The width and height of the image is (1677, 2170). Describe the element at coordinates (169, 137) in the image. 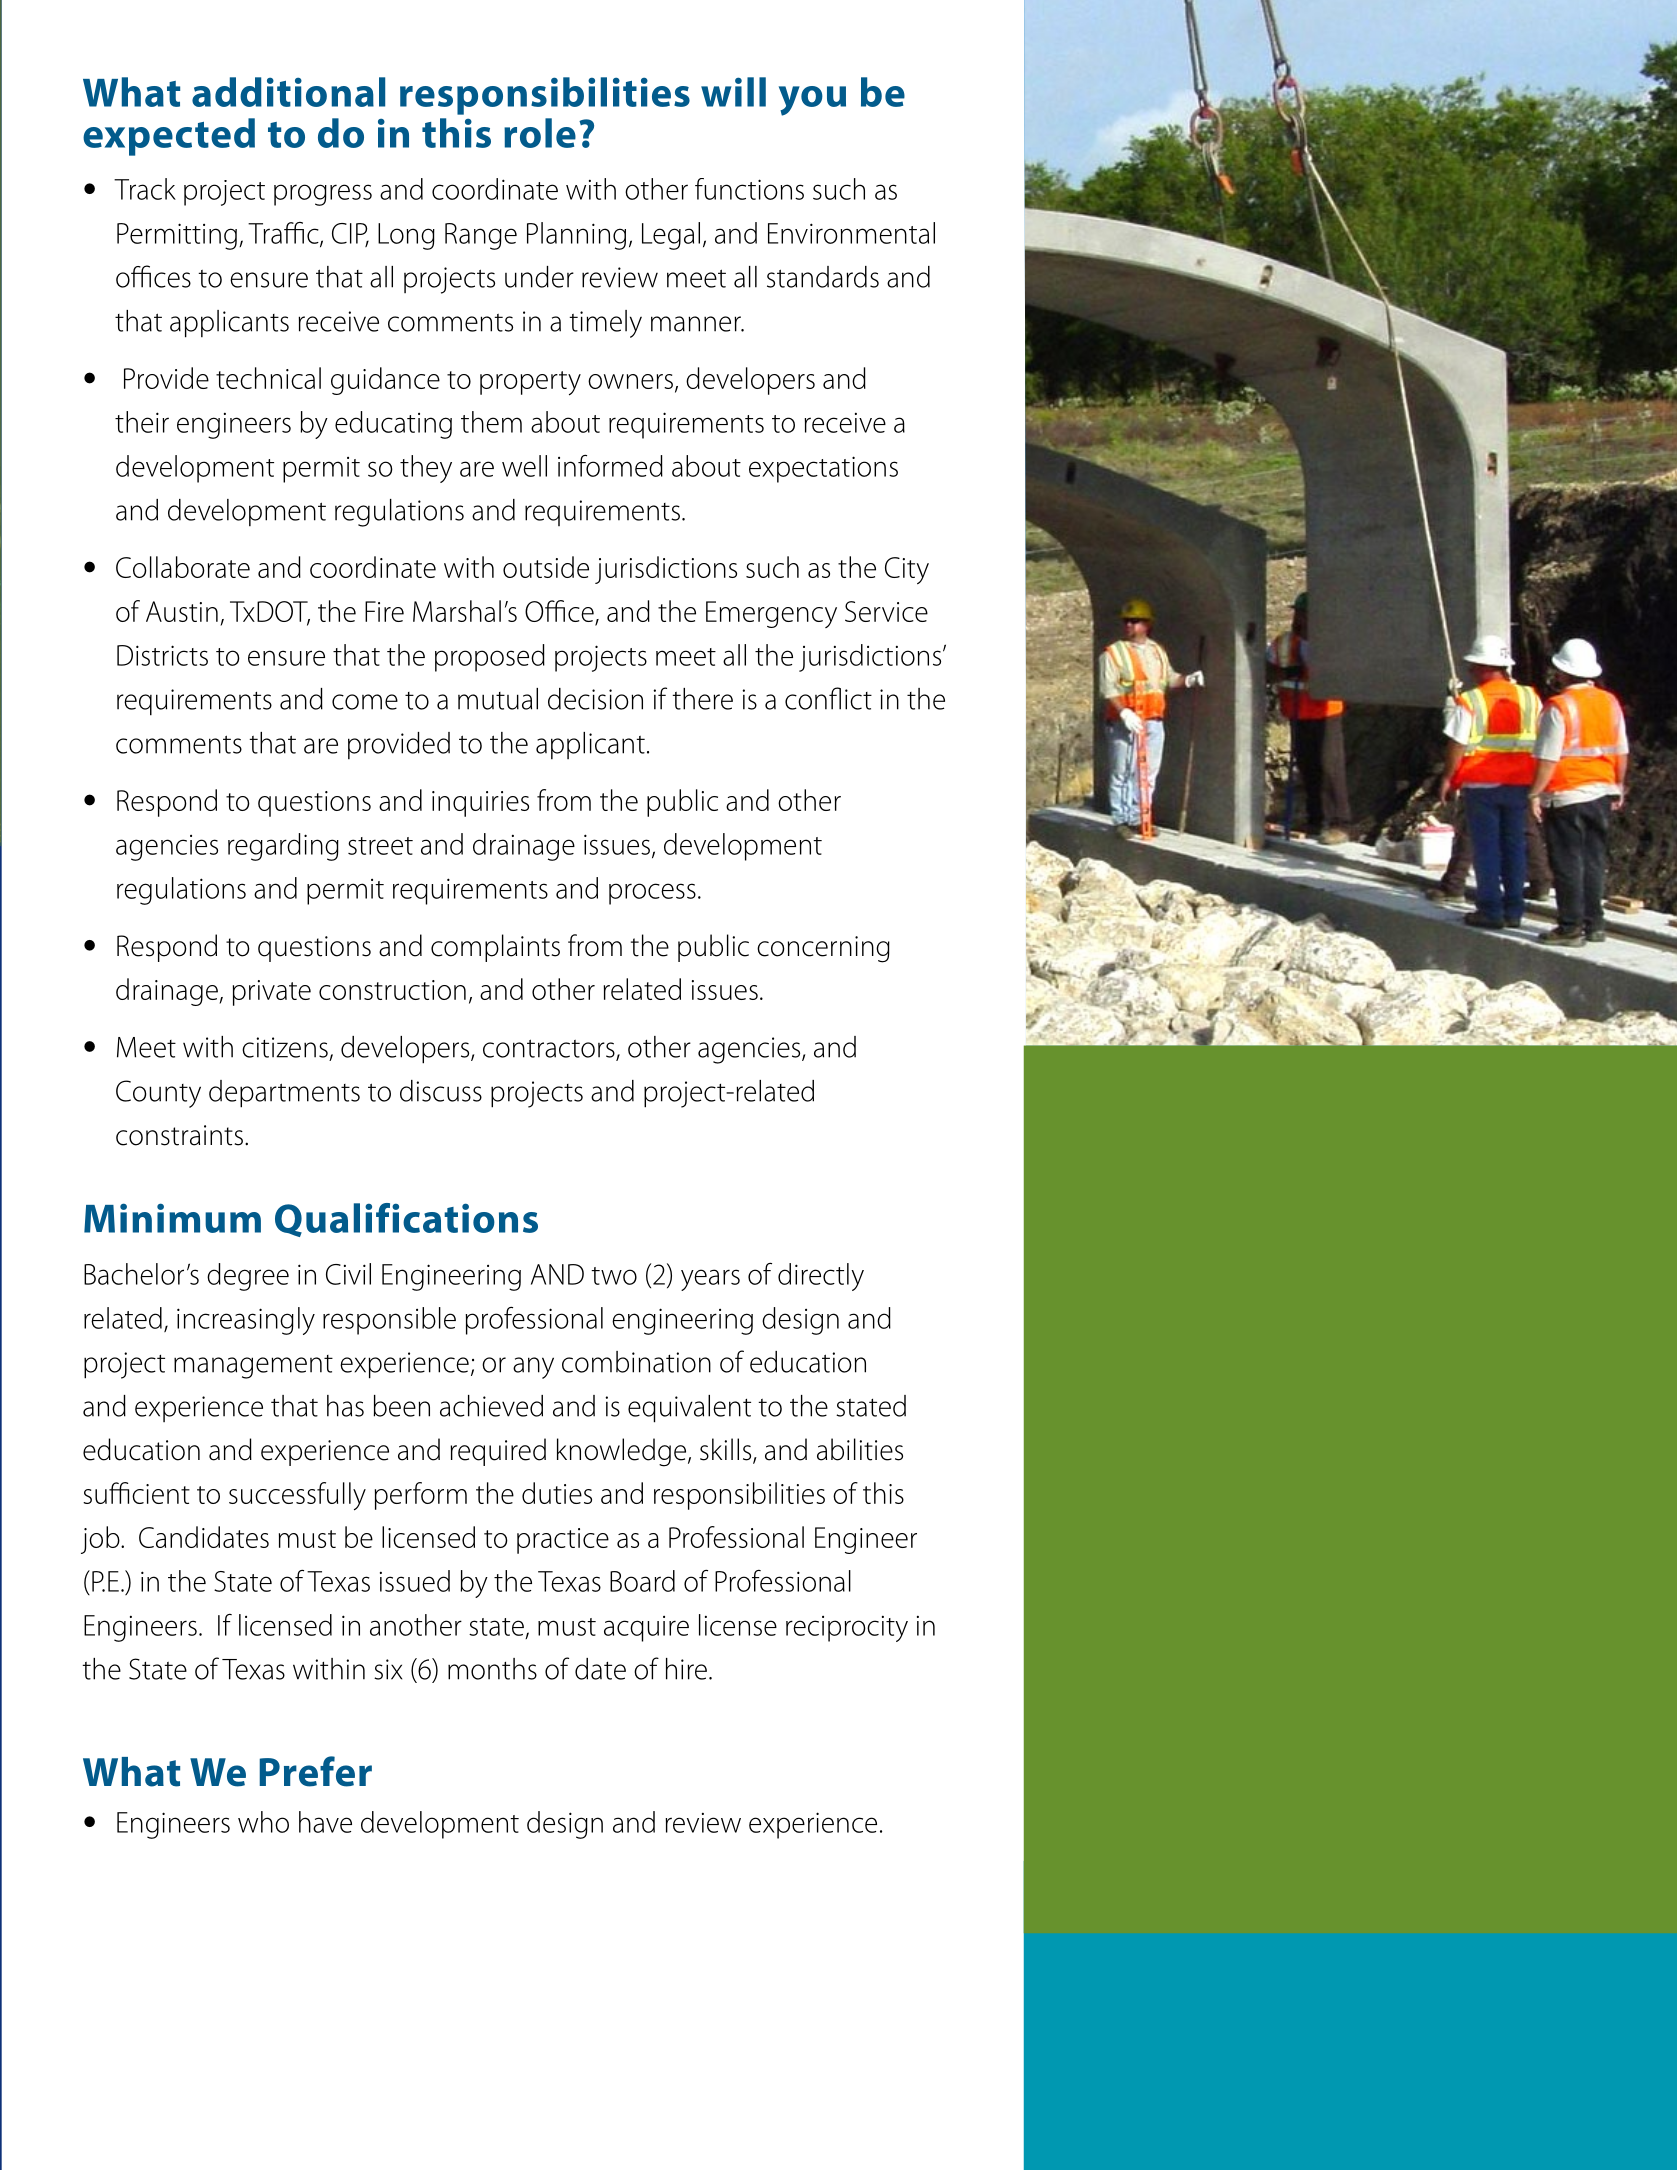

I see `expected` at that location.
